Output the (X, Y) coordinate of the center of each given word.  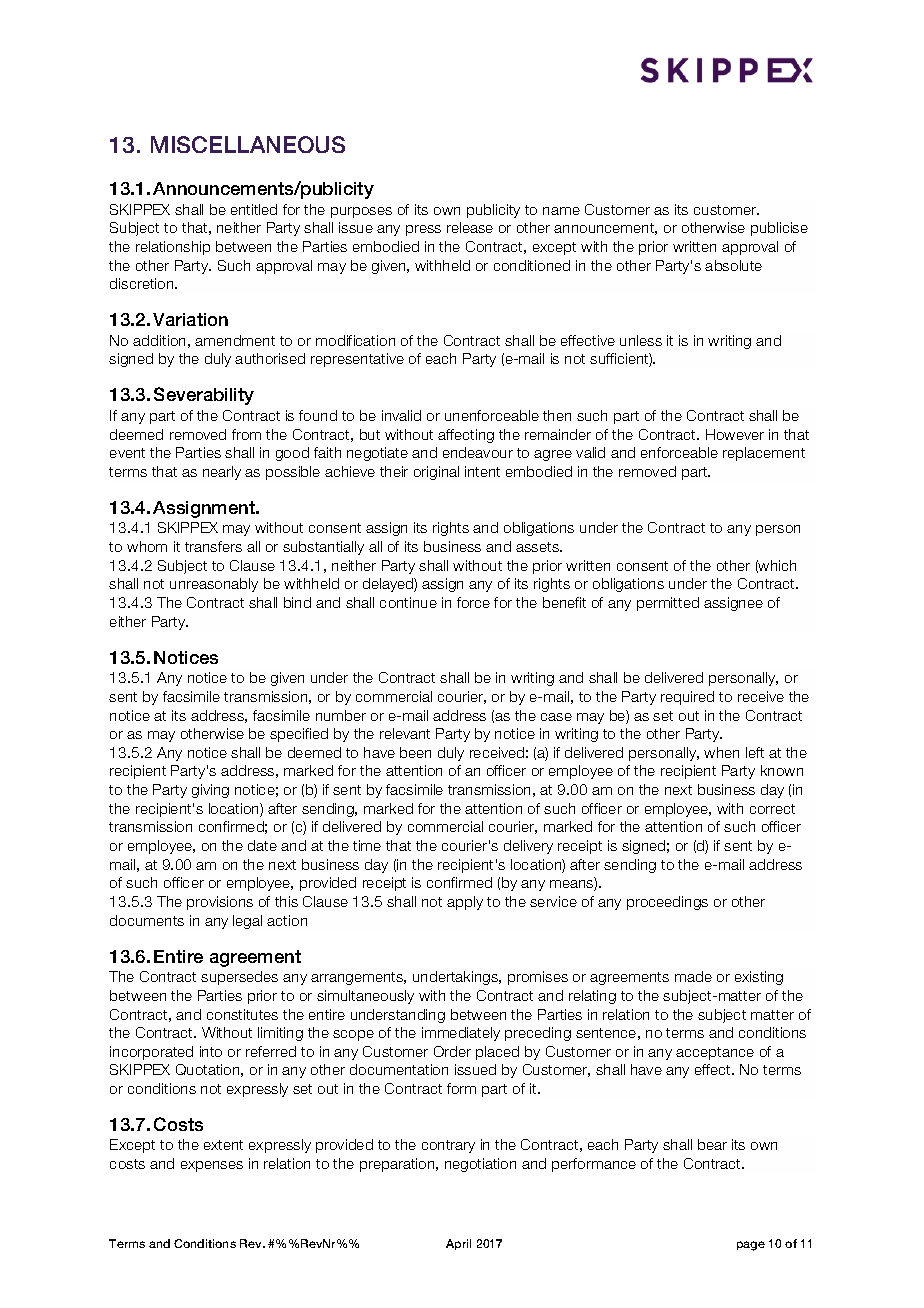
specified (299, 735)
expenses (212, 1166)
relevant (405, 733)
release (470, 227)
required (687, 698)
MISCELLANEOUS (248, 144)
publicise (779, 229)
